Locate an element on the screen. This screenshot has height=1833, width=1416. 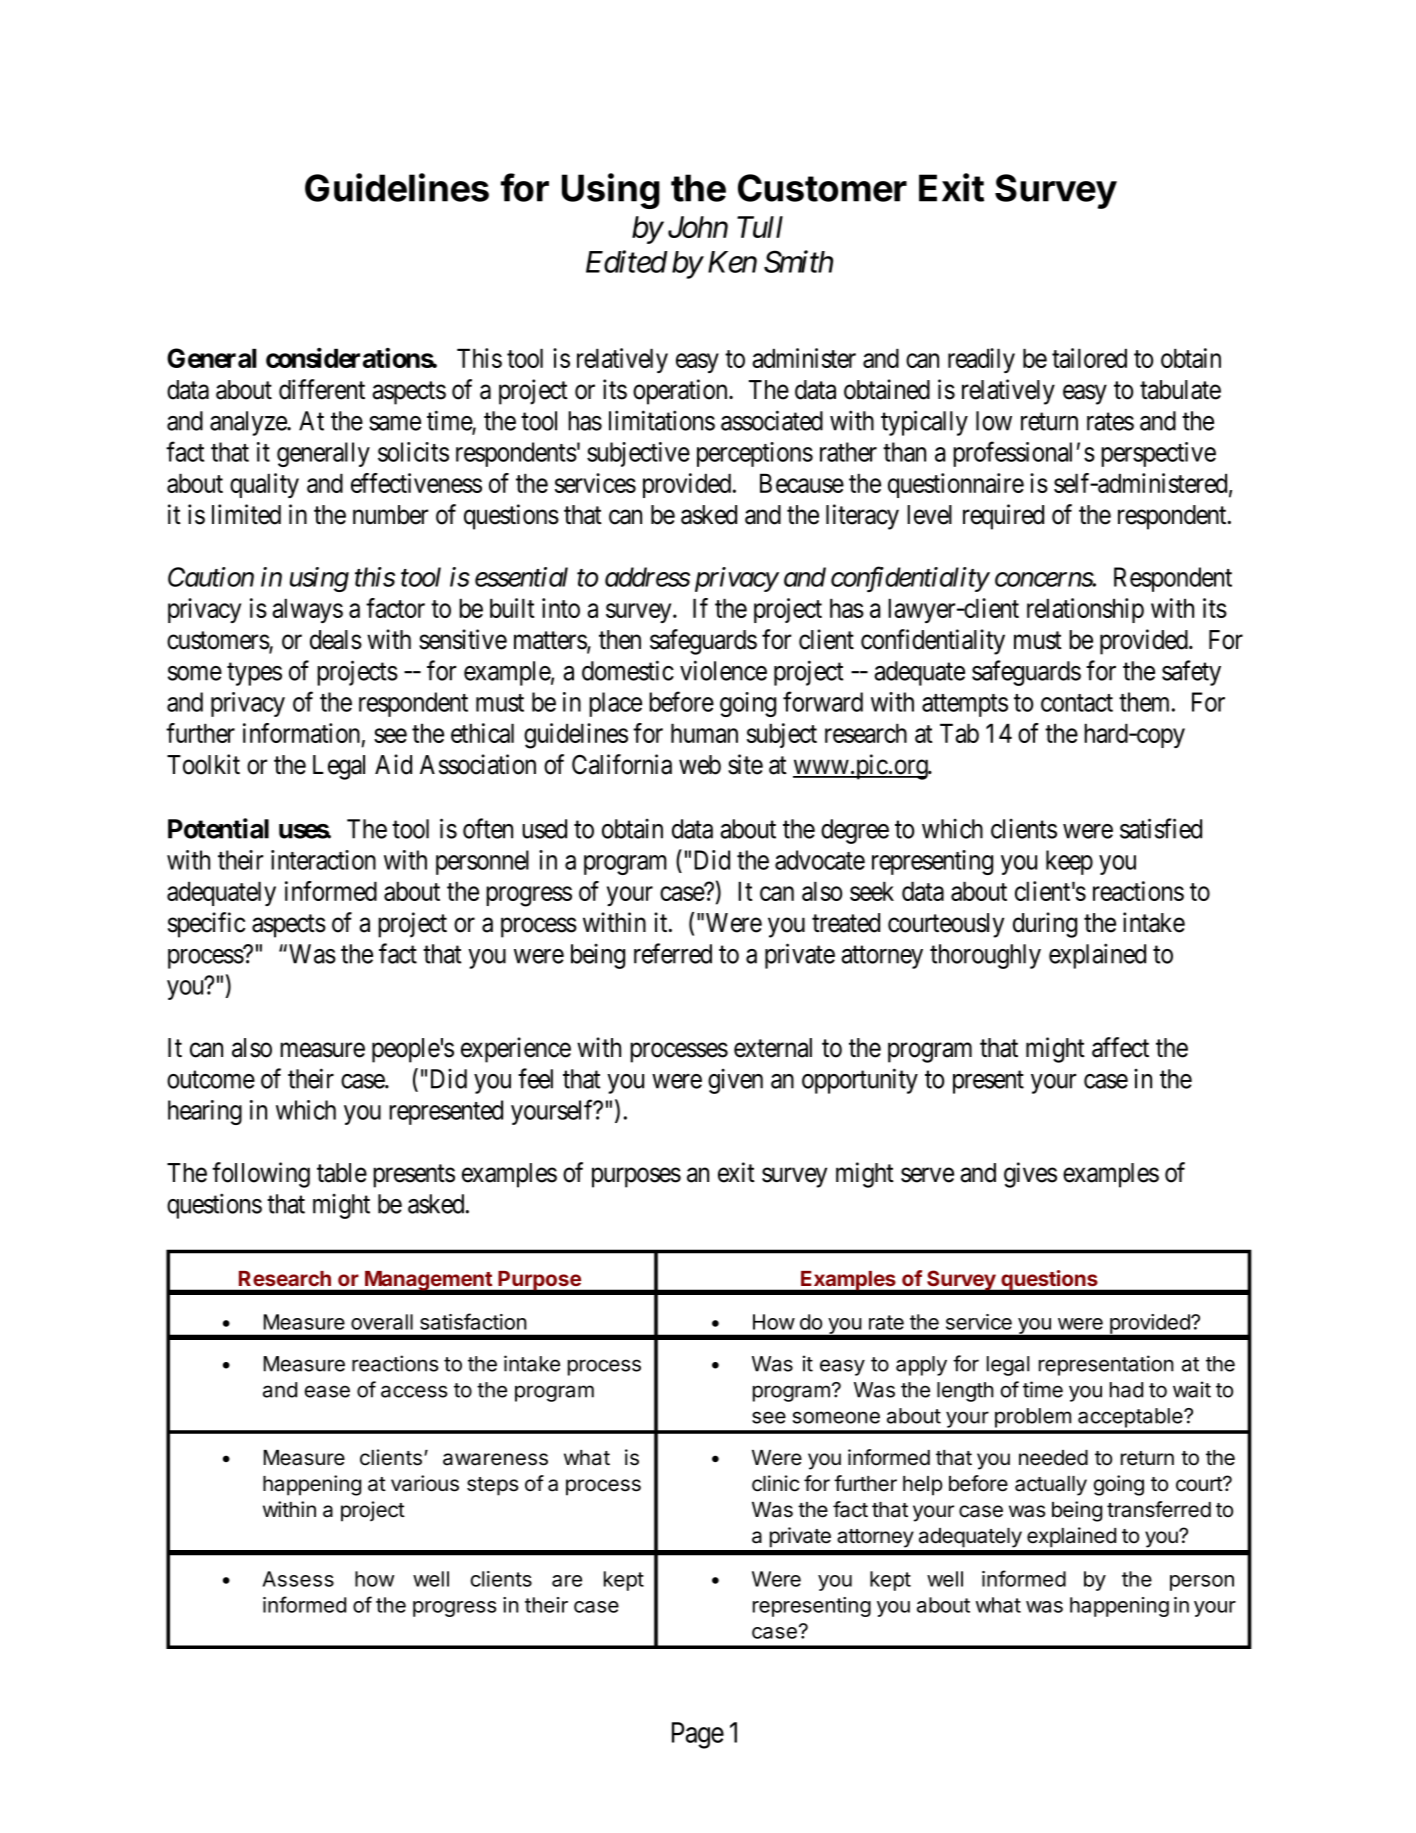
tailored is located at coordinates (1089, 358).
